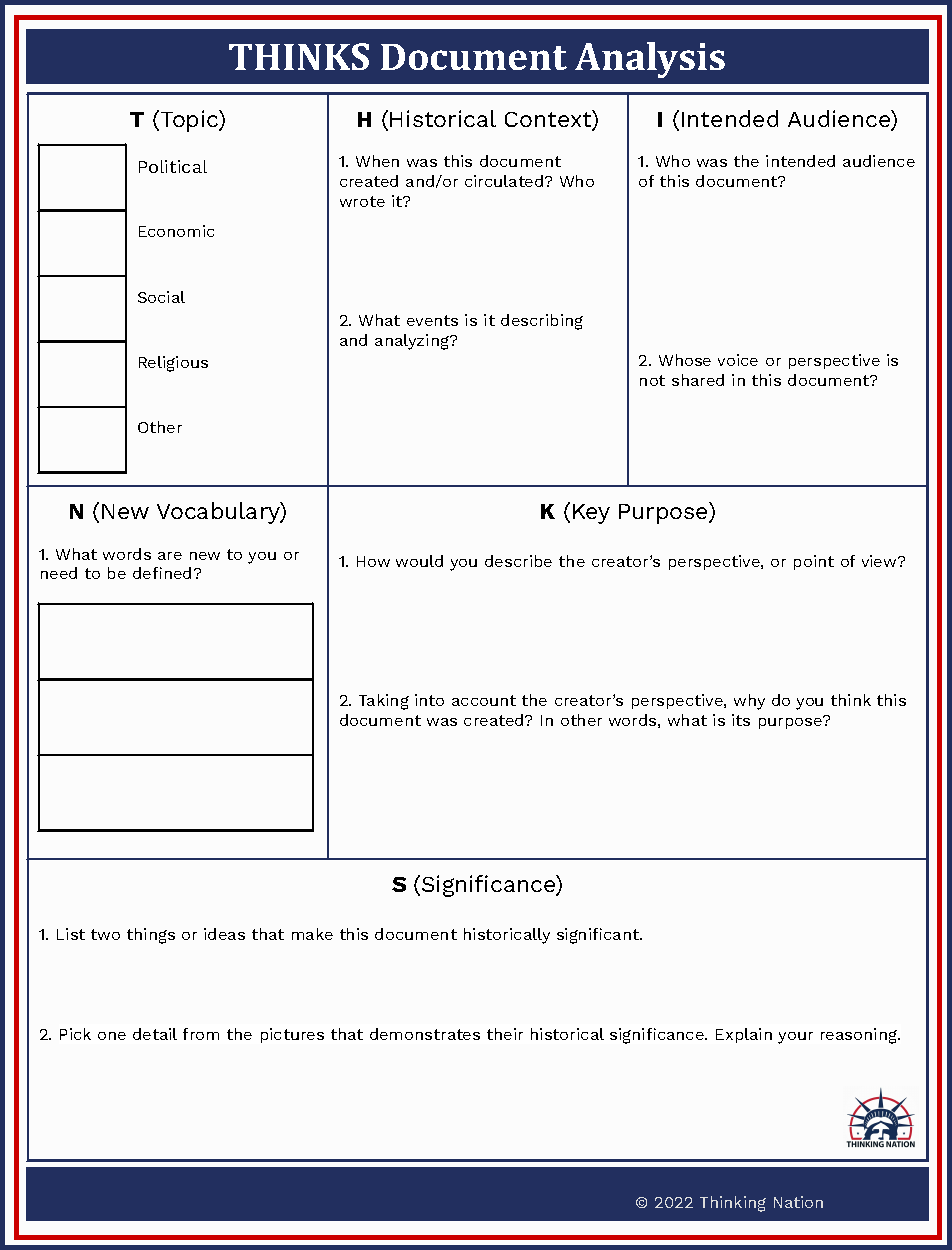 The width and height of the screenshot is (952, 1250). Describe the element at coordinates (814, 562) in the screenshot. I see `point` at that location.
